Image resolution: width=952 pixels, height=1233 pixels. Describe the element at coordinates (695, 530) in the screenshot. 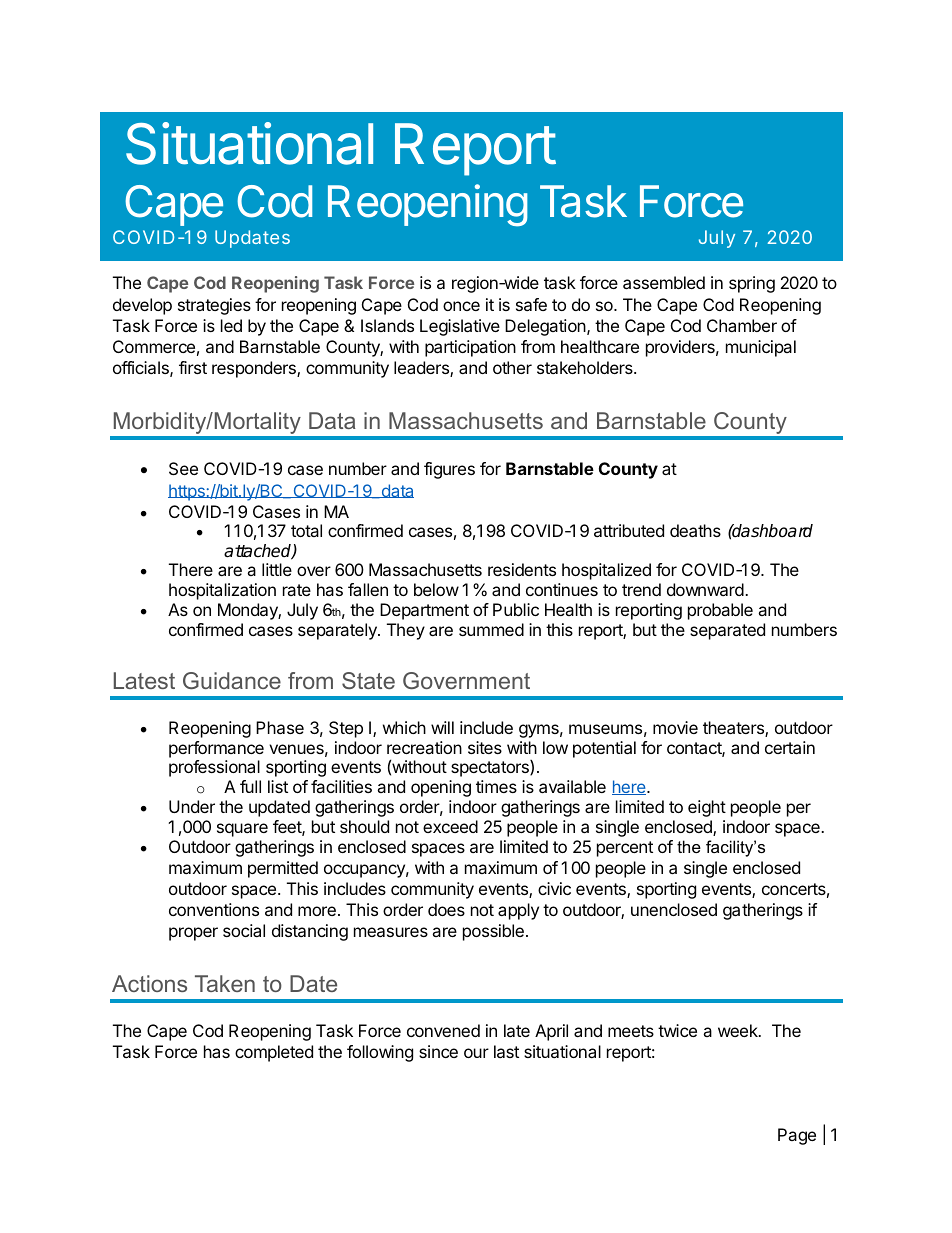

I see `deaths` at that location.
